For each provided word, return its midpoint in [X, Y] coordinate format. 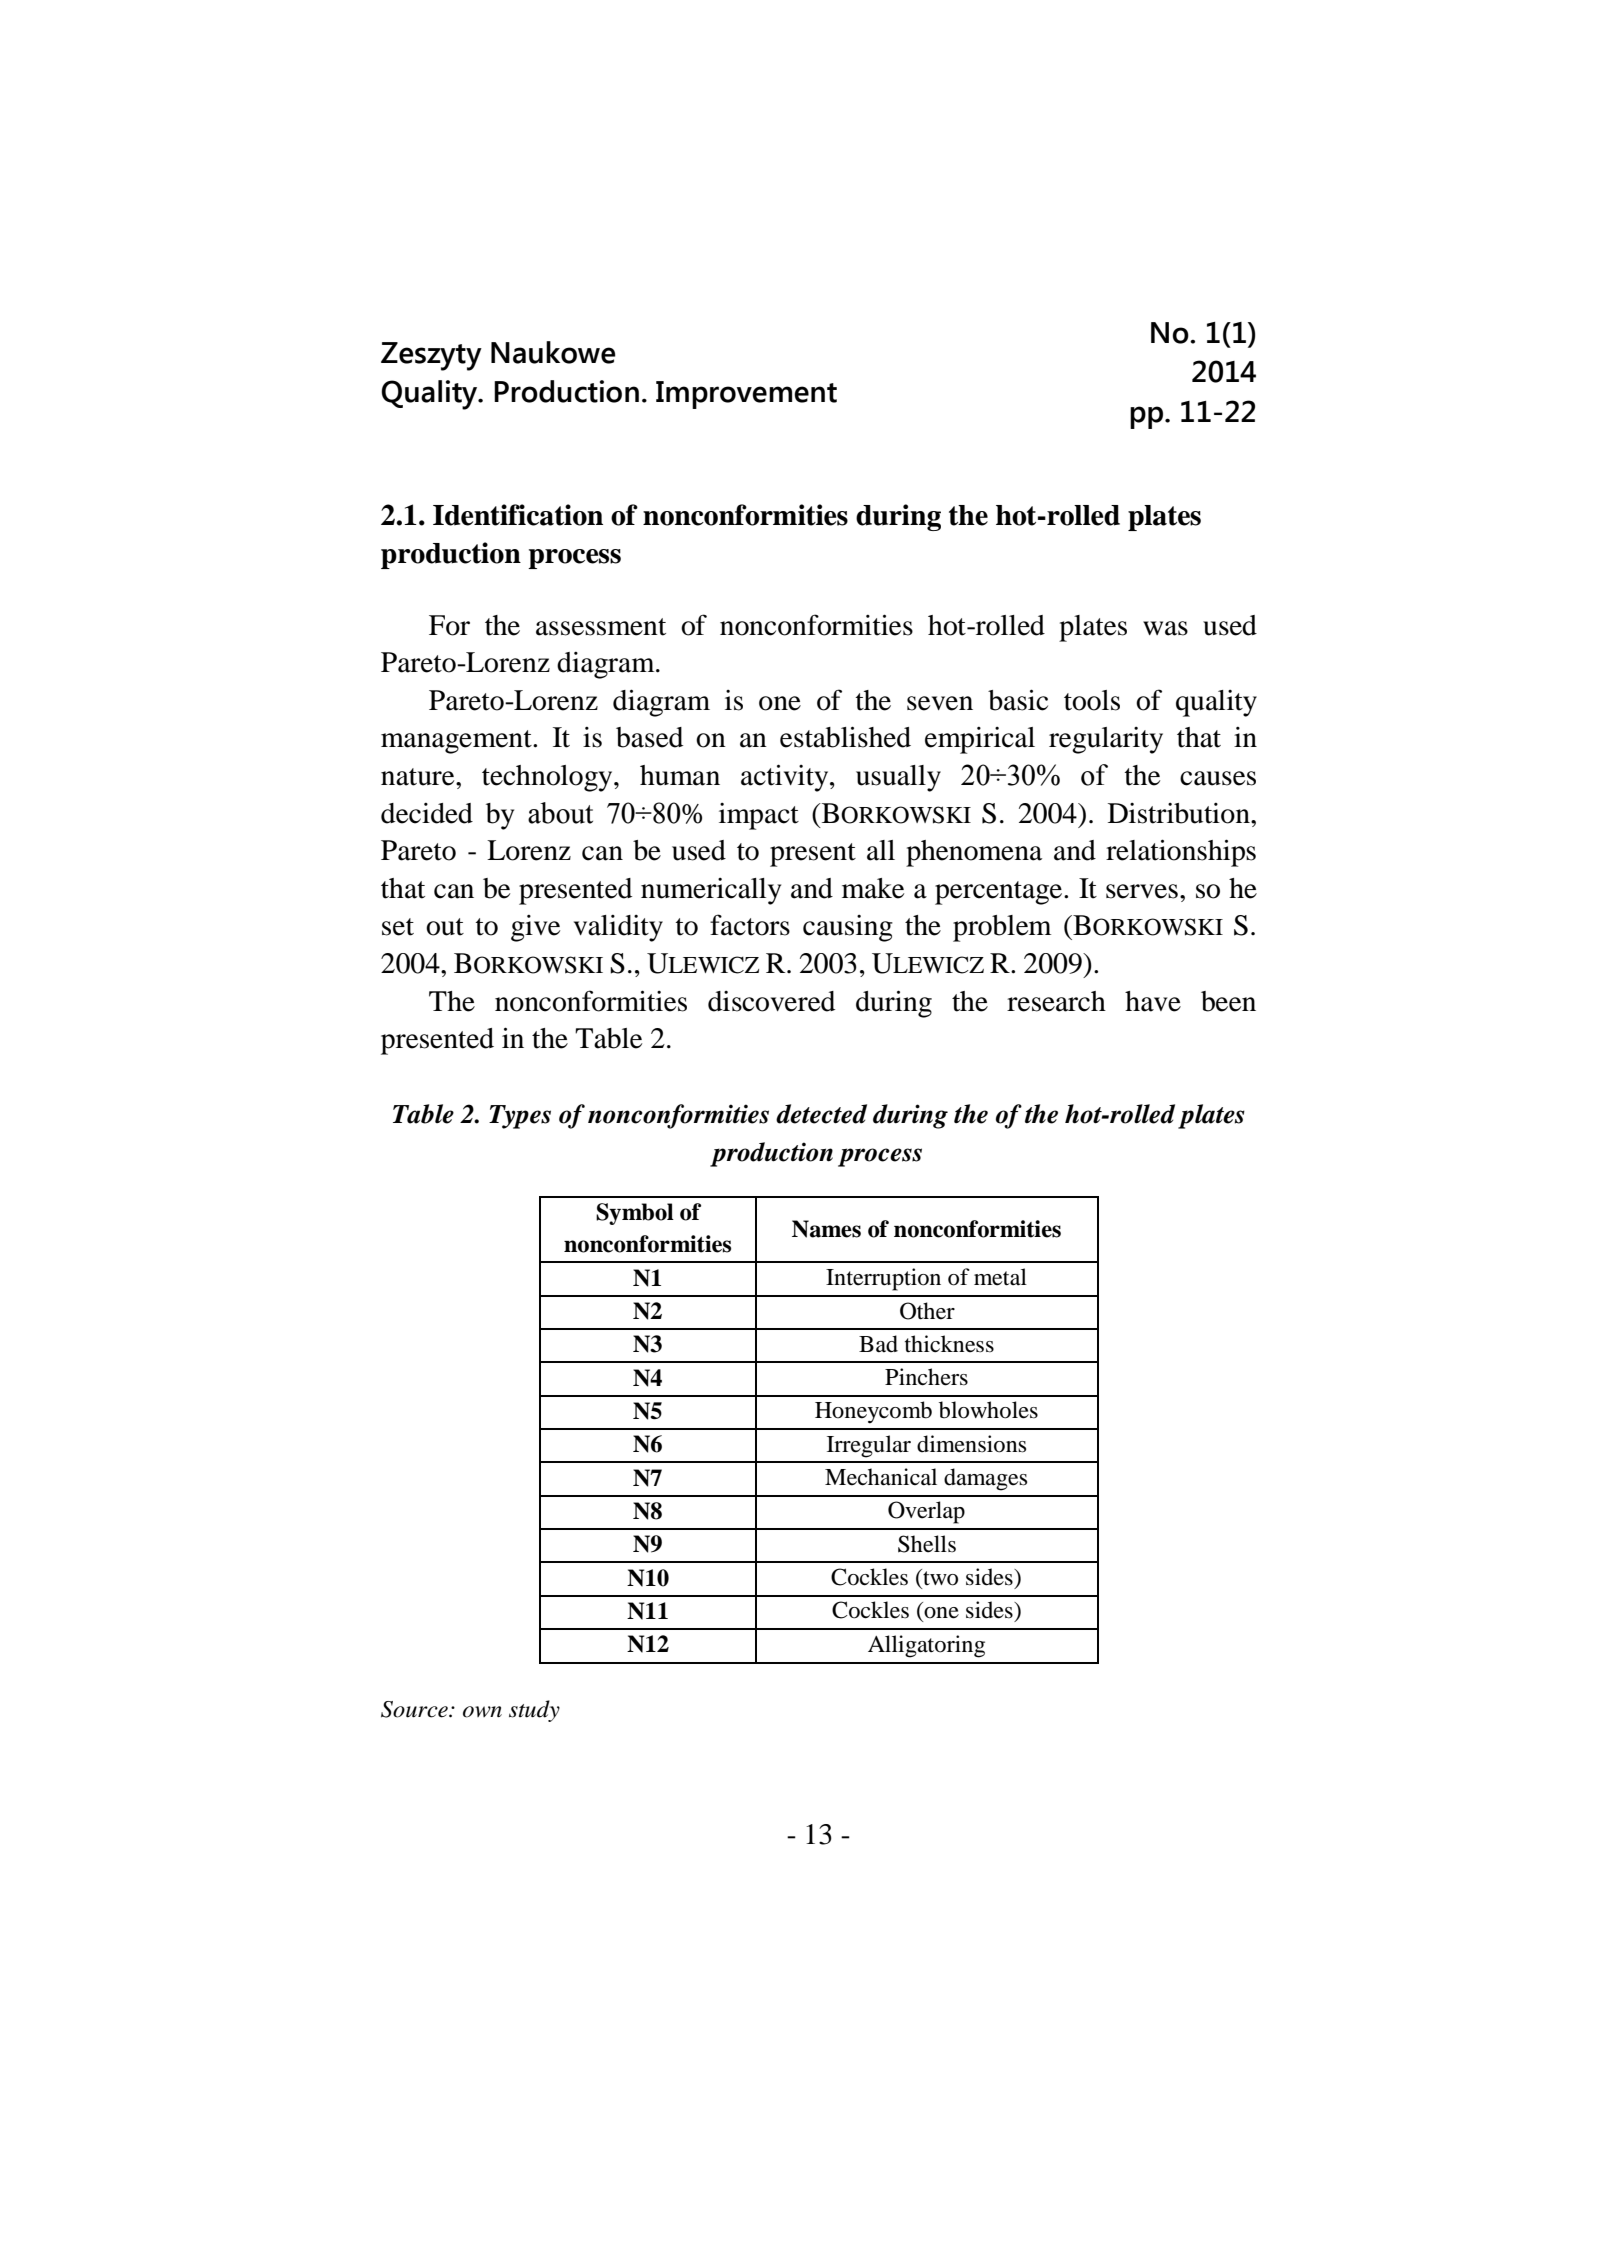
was [1165, 628]
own [482, 1712]
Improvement [746, 395]
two [939, 1578]
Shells [927, 1544]
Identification [518, 515]
